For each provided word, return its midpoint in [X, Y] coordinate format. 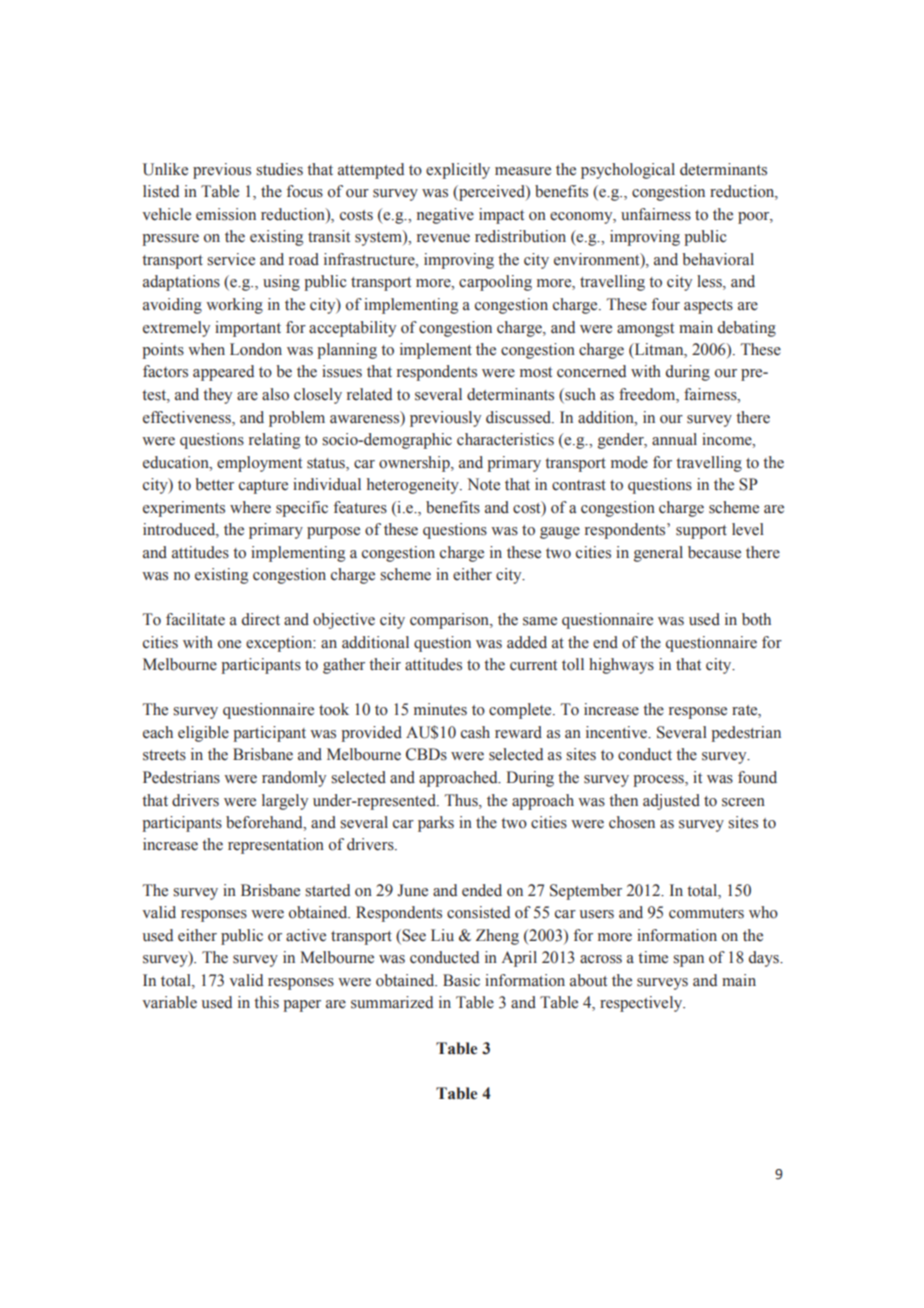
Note [483, 484]
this [266, 1002]
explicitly [458, 171]
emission [226, 214]
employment [259, 464]
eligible [203, 734]
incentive [617, 732]
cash [475, 732]
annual [674, 439]
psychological [628, 171]
